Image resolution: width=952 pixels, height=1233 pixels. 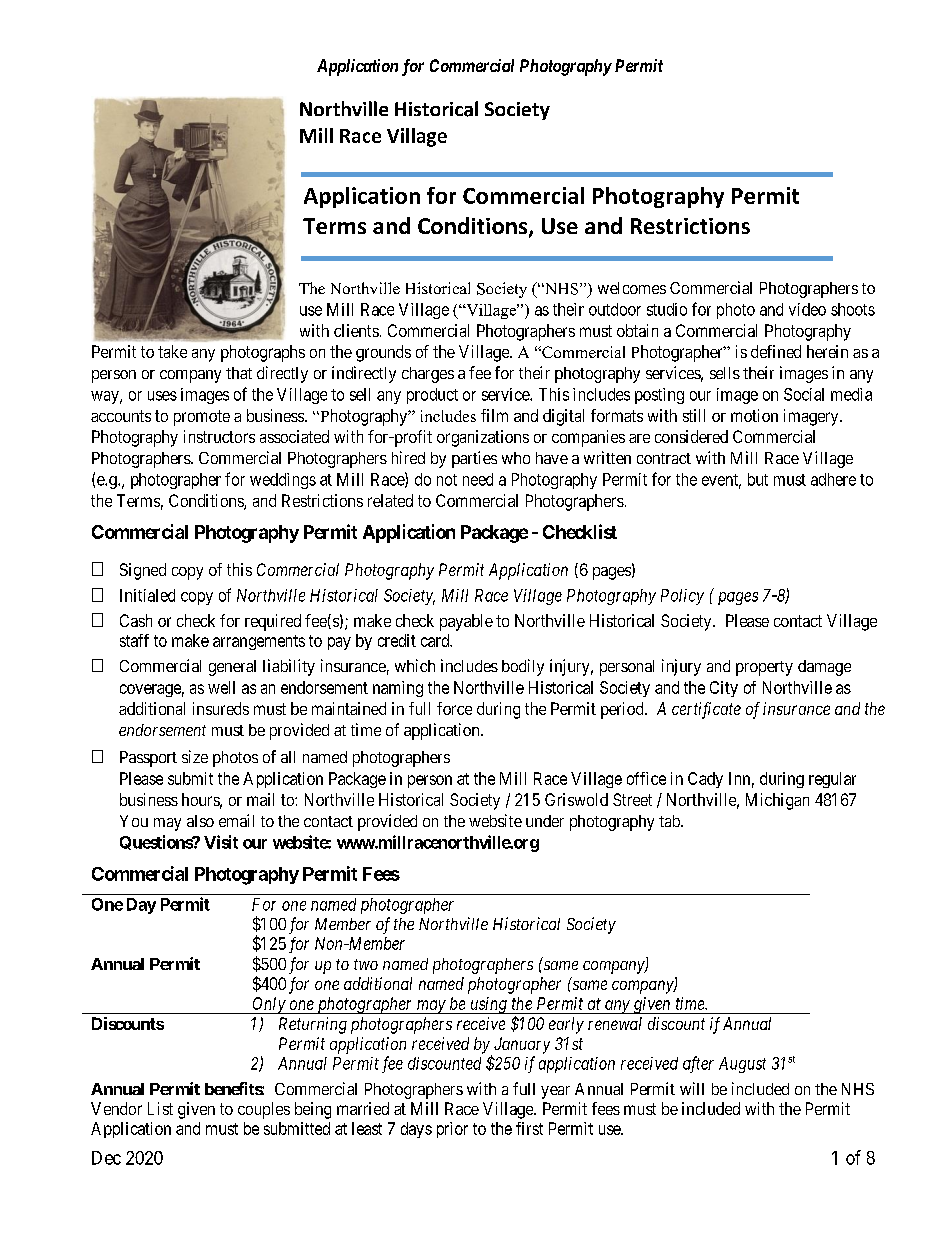 What do you see at coordinates (692, 1088) in the screenshot?
I see `will` at bounding box center [692, 1088].
